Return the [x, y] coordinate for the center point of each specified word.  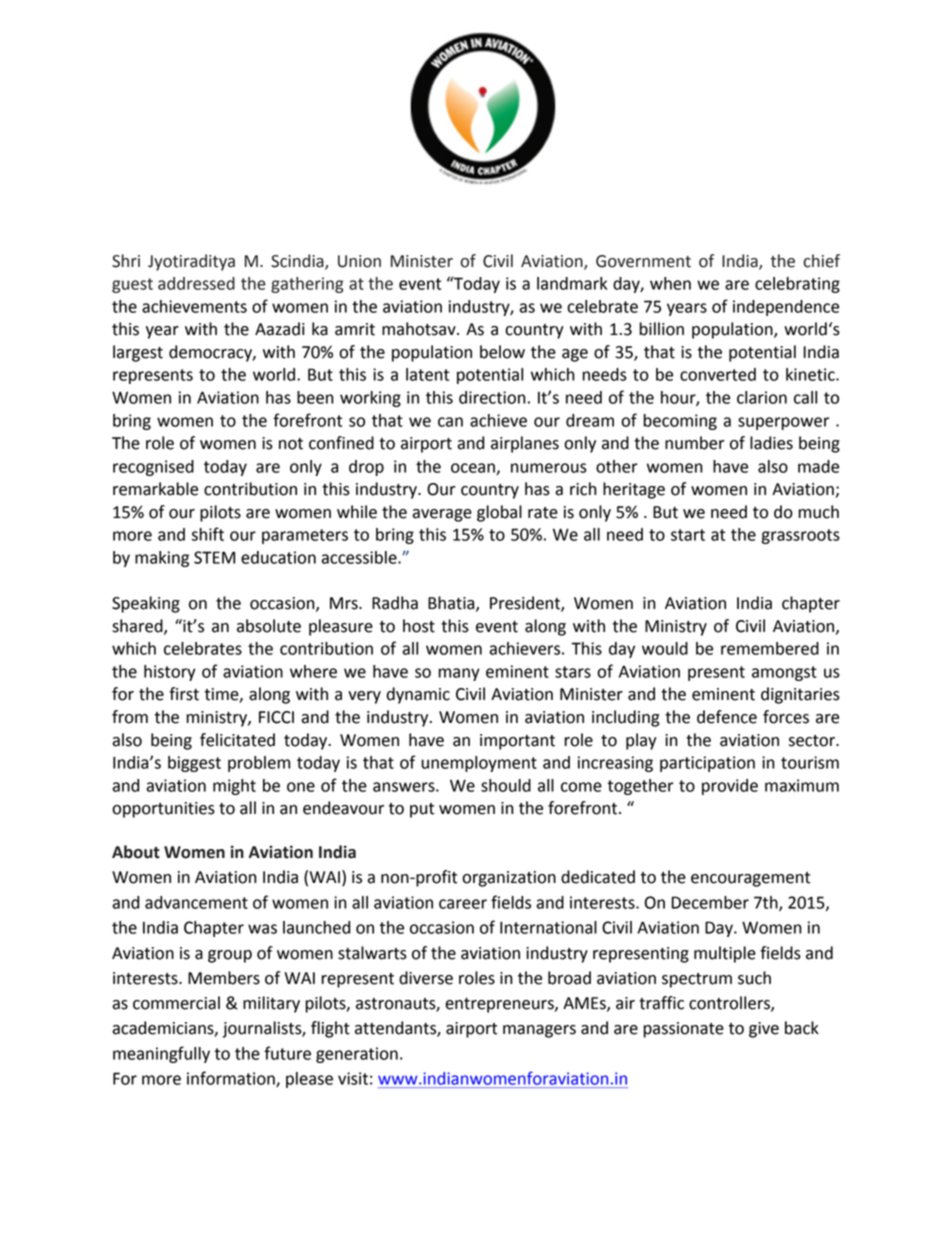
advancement [196, 902]
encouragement [750, 879]
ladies [771, 443]
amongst [784, 673]
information [232, 1079]
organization [509, 879]
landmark [572, 283]
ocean [474, 469]
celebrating [797, 285]
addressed [196, 283]
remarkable [155, 489]
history [170, 673]
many [459, 674]
